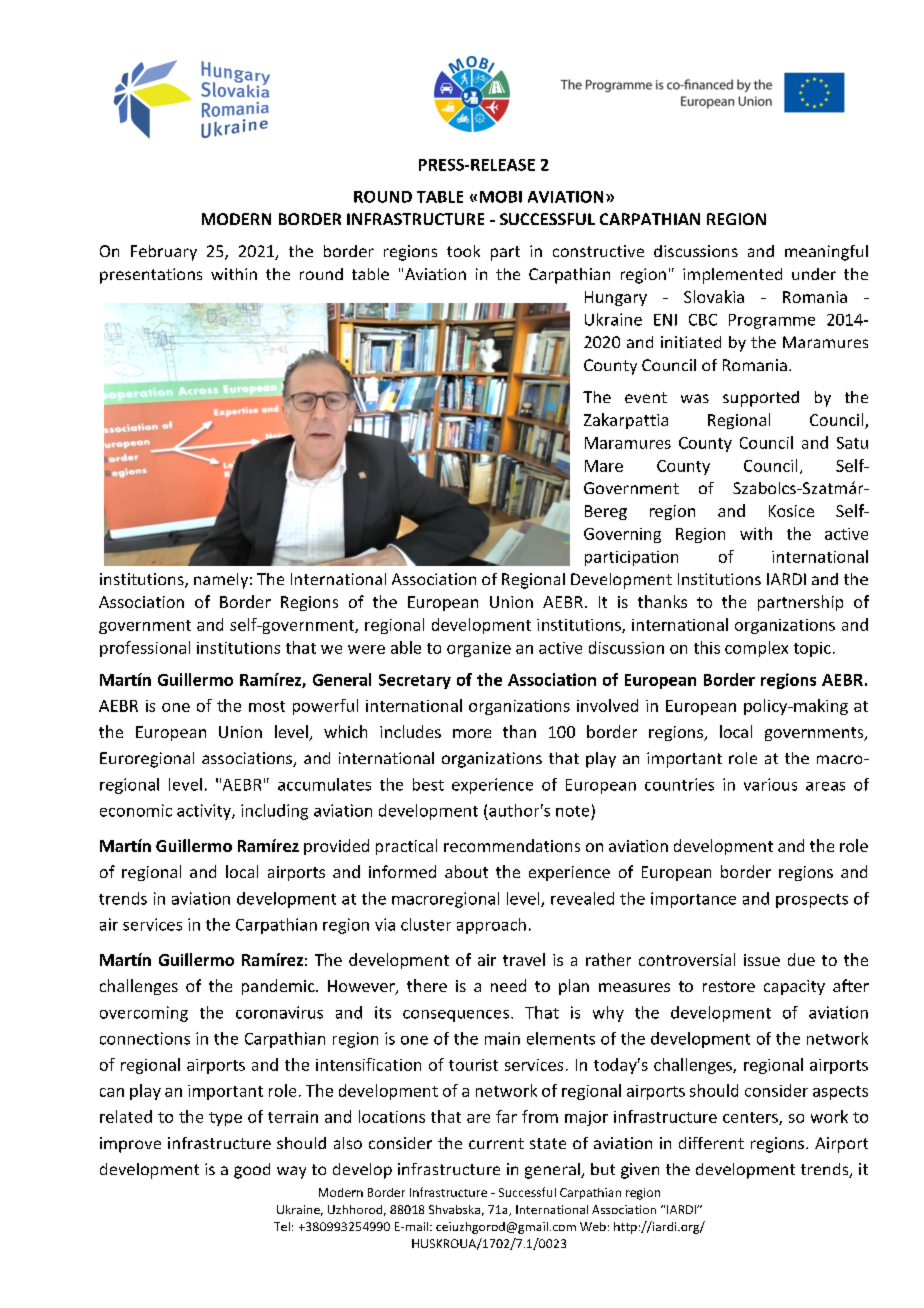 This document has width=924, height=1308. Describe the element at coordinates (252, 1171) in the document. I see `good` at that location.
